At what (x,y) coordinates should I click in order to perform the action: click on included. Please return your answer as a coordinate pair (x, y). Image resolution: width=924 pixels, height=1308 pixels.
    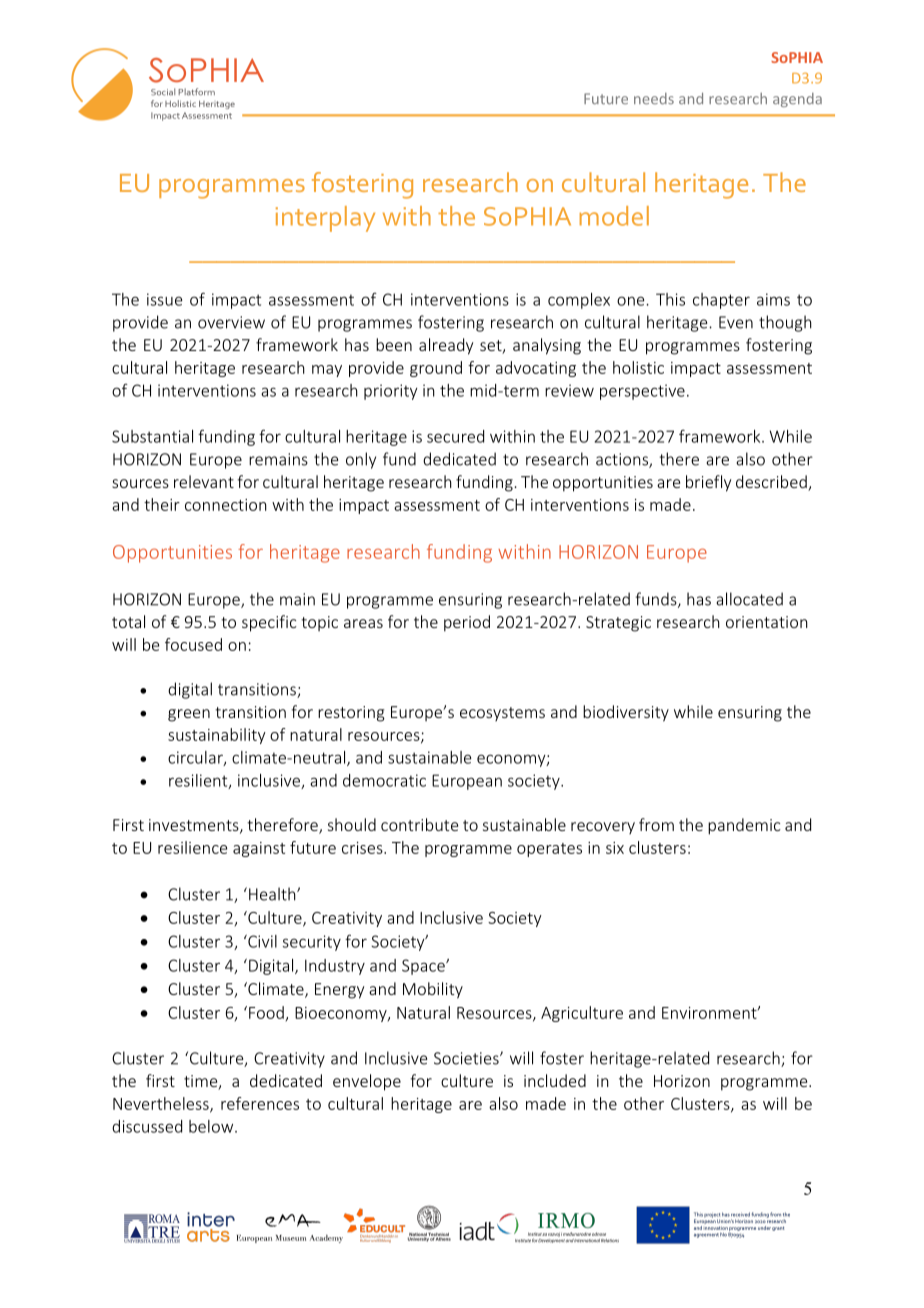
    Looking at the image, I should click on (555, 1080).
